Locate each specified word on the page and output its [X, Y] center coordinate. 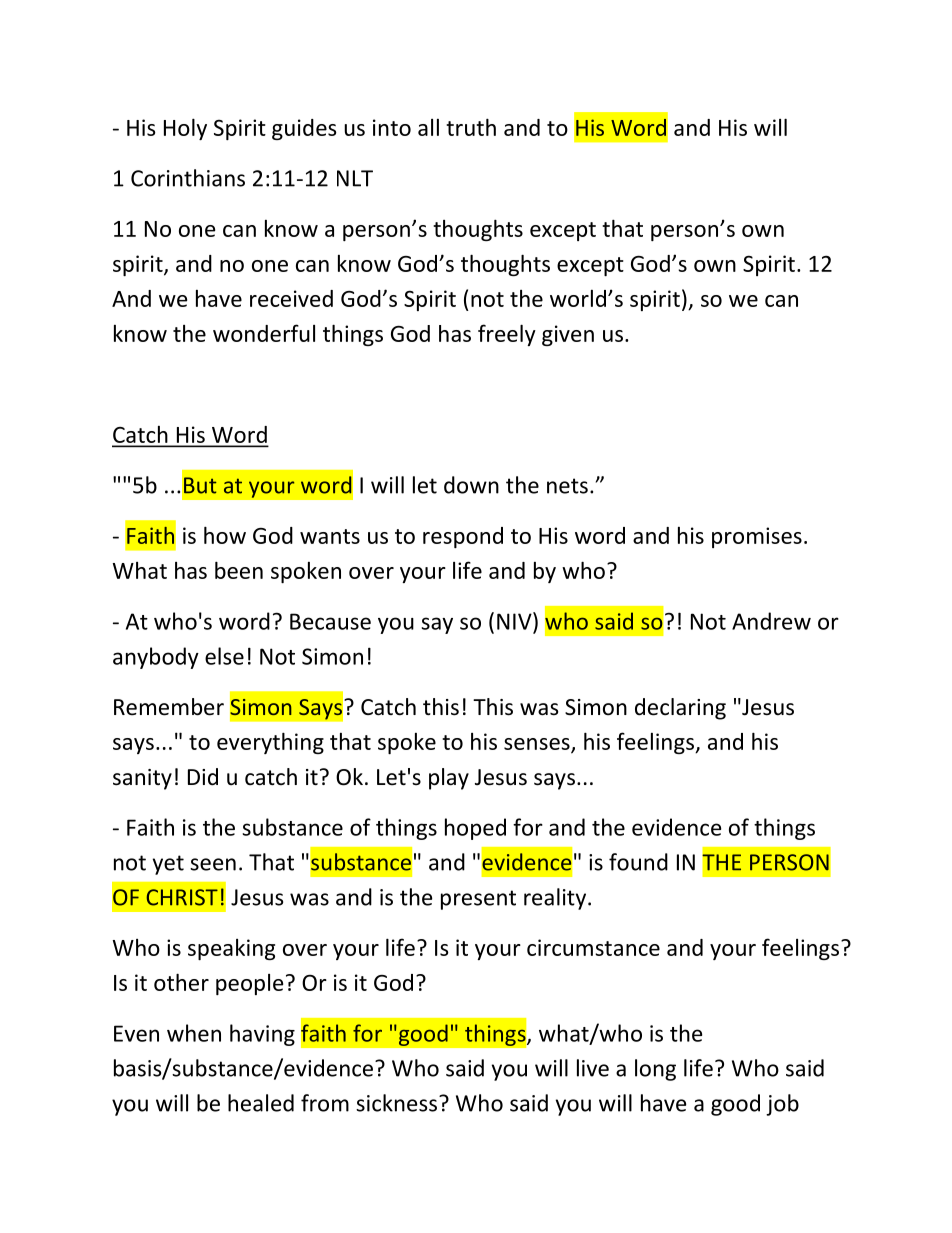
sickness [396, 1103]
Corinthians [188, 178]
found [638, 862]
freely [507, 335]
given [568, 335]
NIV [515, 621]
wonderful [264, 333]
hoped [475, 829]
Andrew [771, 621]
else [224, 656]
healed [261, 1103]
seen [213, 864]
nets [567, 486]
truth [471, 127]
